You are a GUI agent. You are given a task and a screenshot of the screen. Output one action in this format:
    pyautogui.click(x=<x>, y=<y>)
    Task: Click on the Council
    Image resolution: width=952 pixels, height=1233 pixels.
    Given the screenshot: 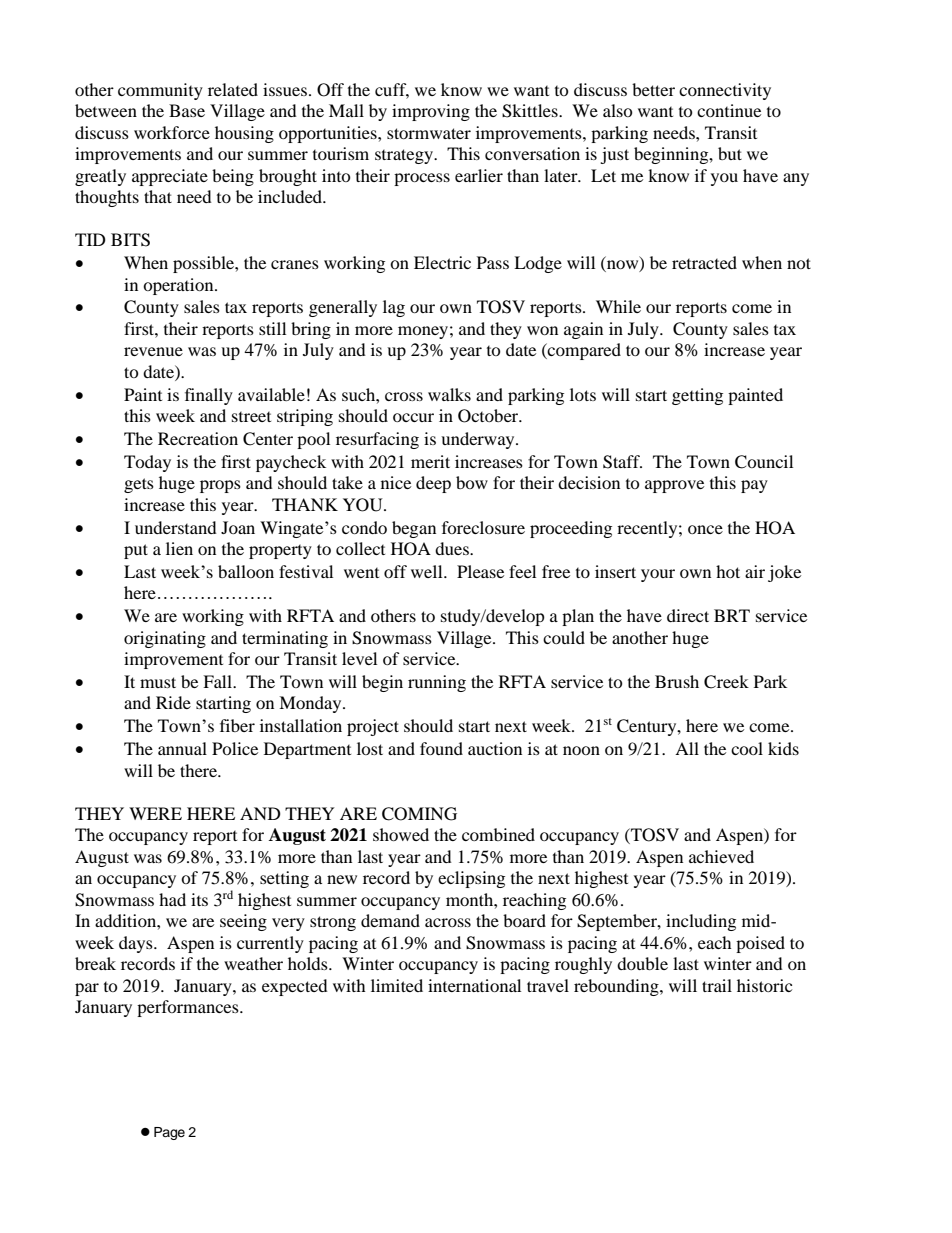 What is the action you would take?
    pyautogui.click(x=764, y=462)
